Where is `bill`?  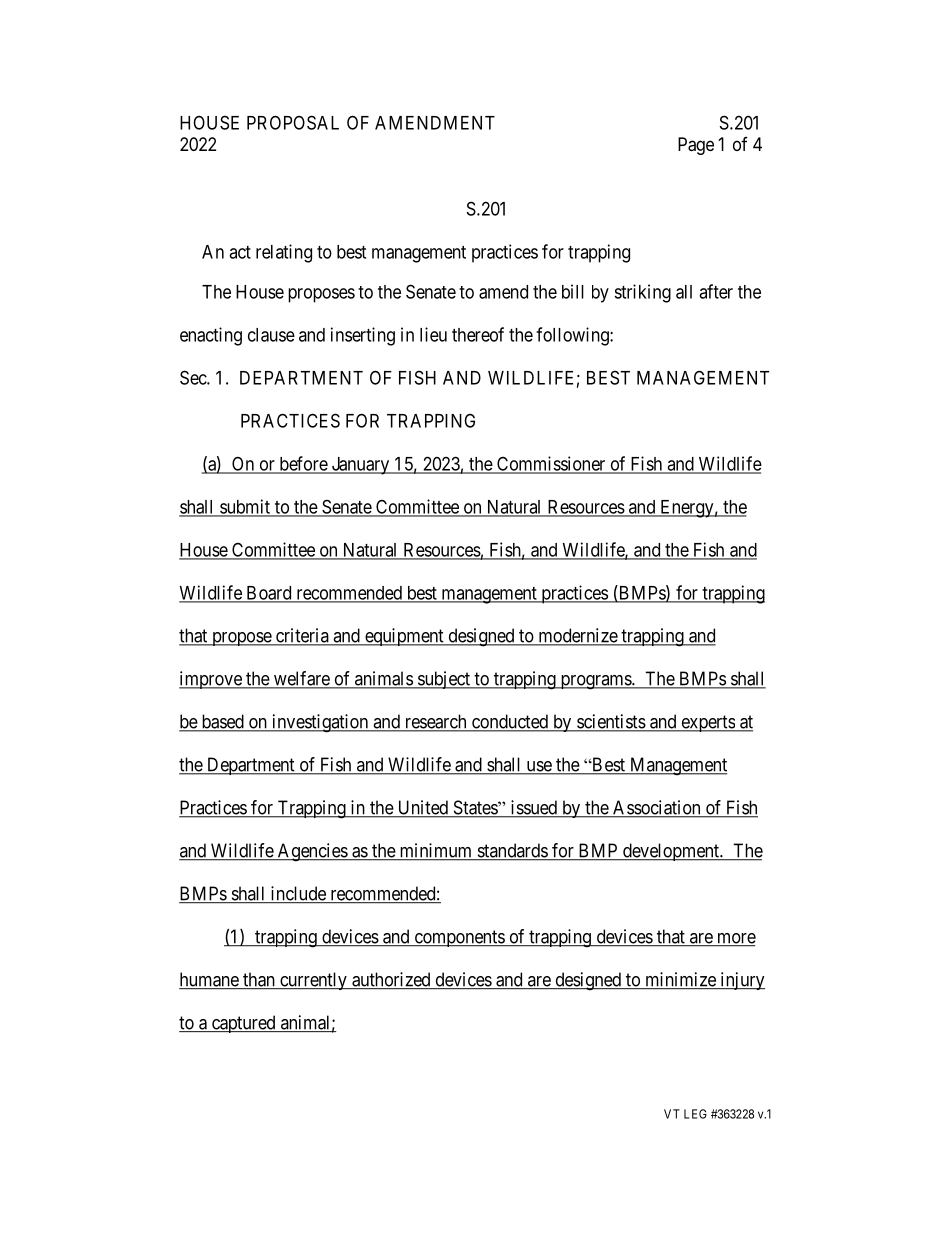
bill is located at coordinates (573, 291).
